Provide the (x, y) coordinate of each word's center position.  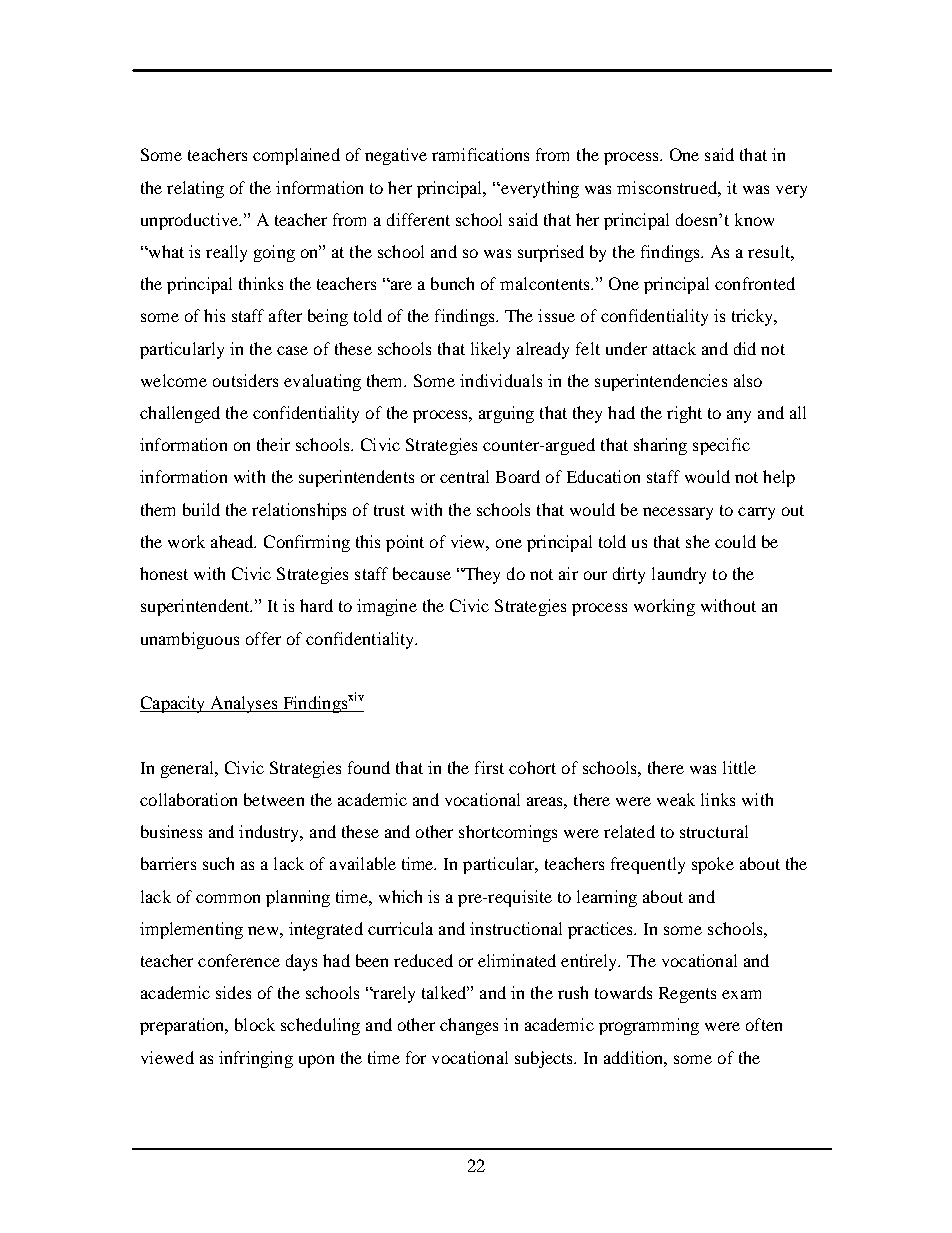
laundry (679, 575)
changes (469, 1026)
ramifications (480, 154)
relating (195, 189)
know (754, 219)
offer (263, 638)
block (255, 1024)
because (422, 573)
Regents (687, 995)
